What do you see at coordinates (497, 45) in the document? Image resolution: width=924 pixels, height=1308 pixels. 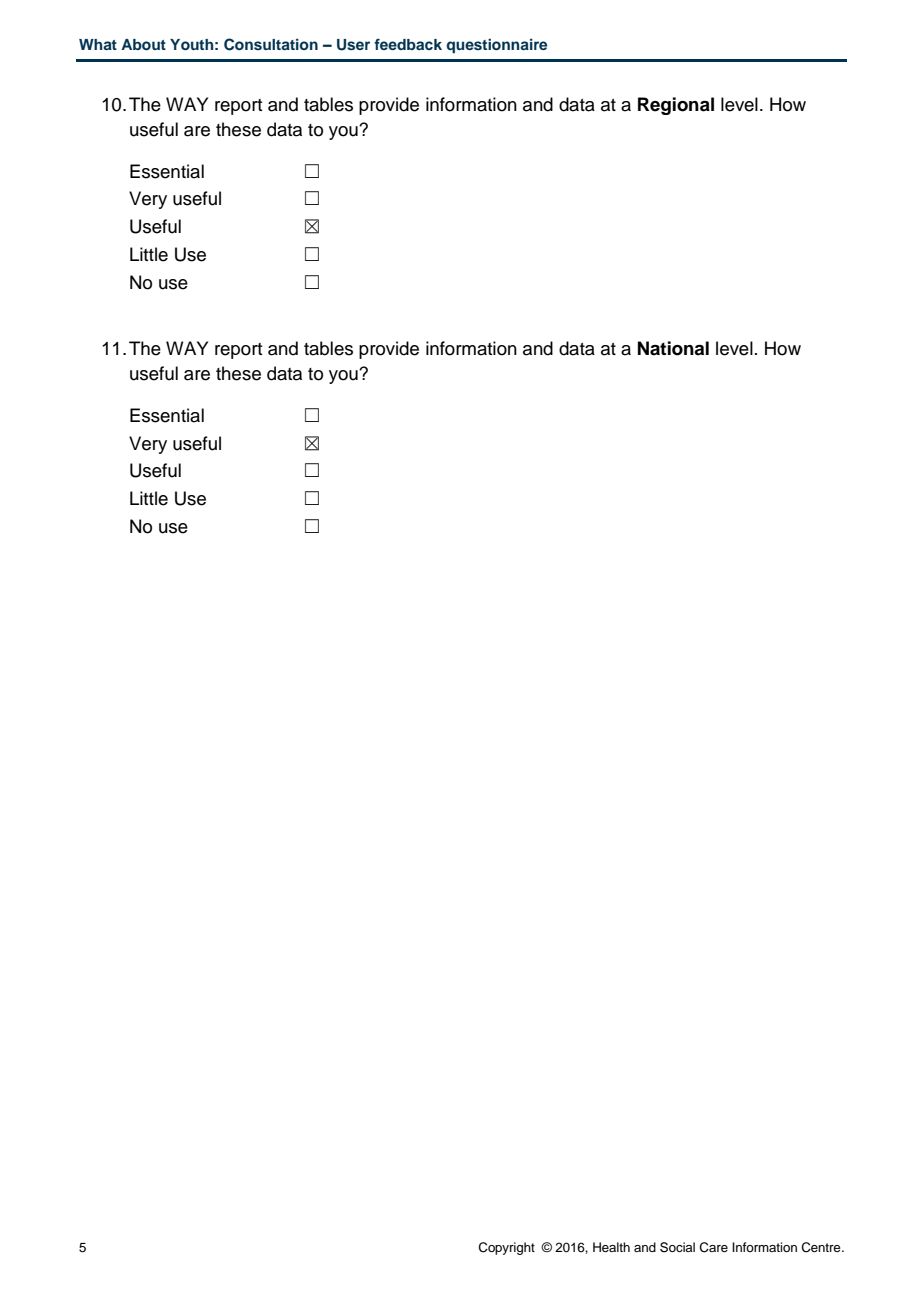 I see `questionnaire` at bounding box center [497, 45].
